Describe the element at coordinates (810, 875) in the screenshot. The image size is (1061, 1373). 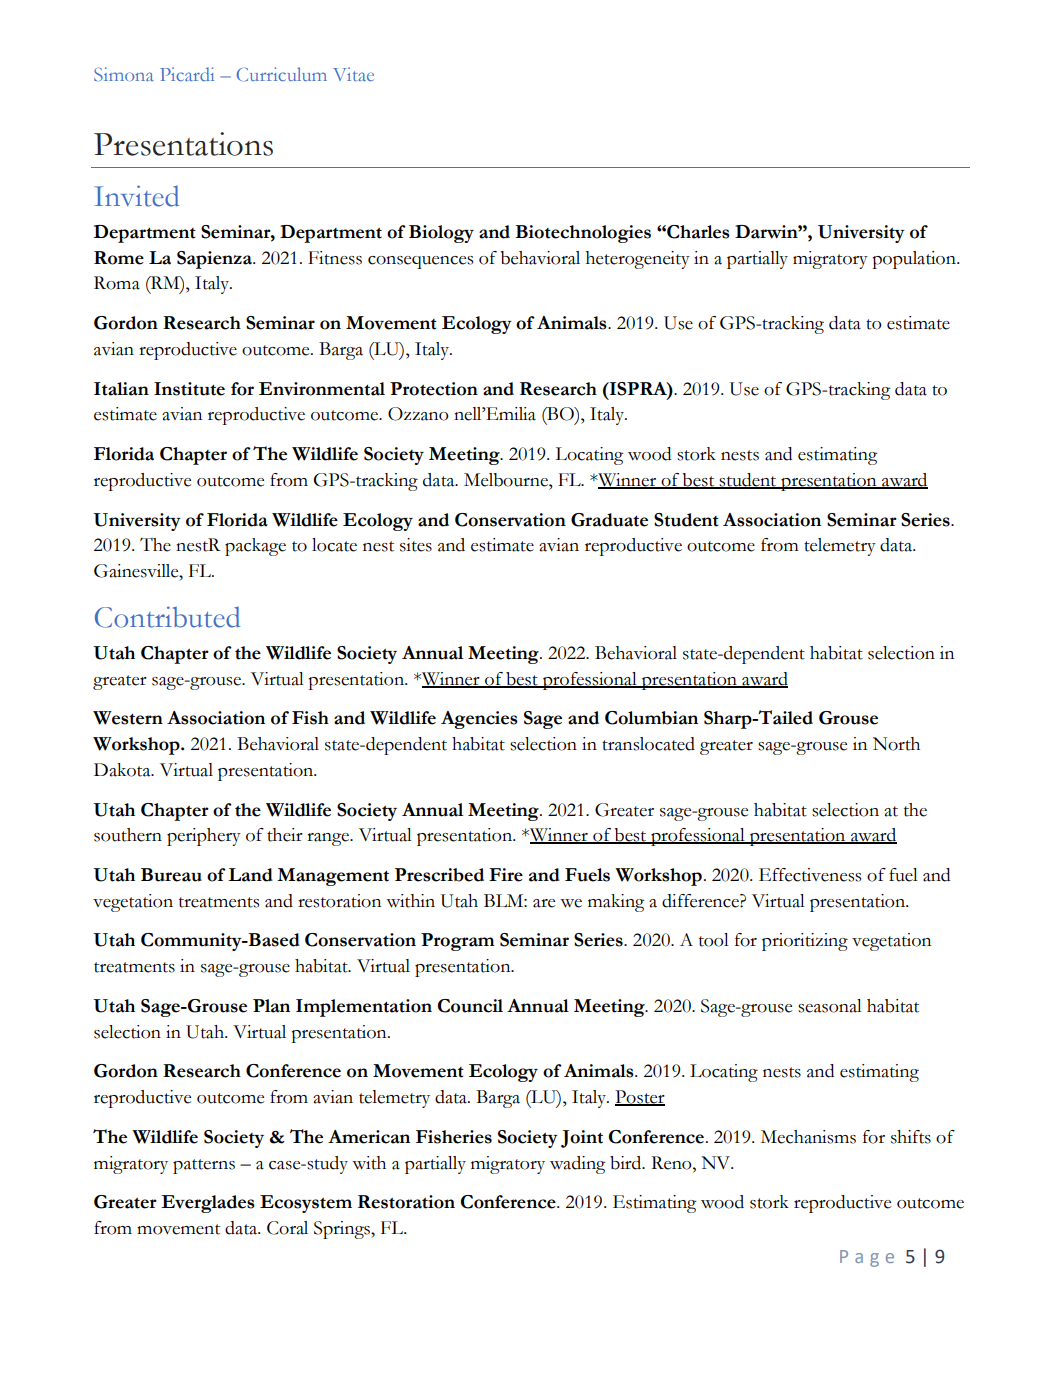
I see `Effectiveness` at that location.
